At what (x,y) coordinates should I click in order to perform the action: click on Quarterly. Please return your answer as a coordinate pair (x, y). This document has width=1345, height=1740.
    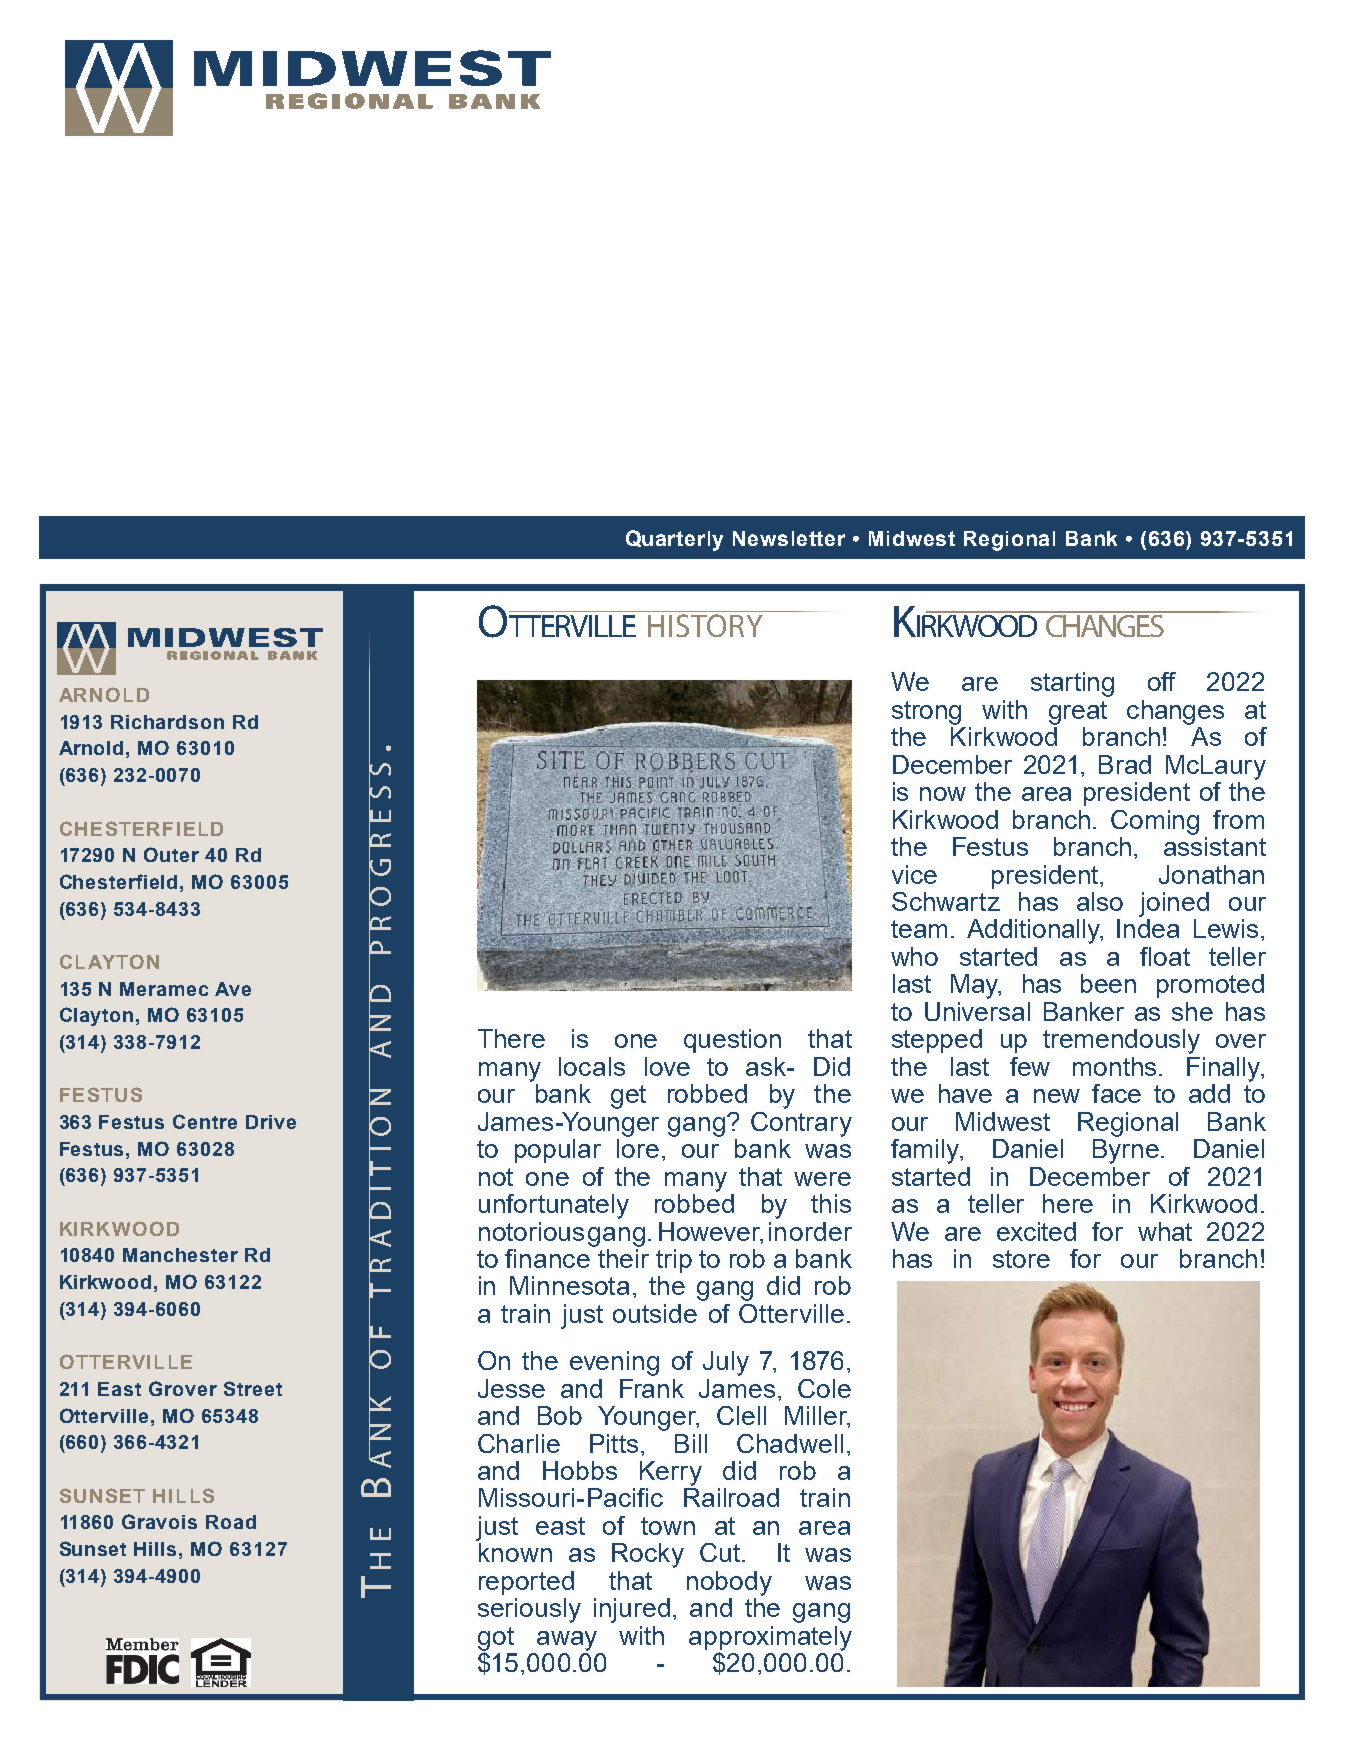
    Looking at the image, I should click on (674, 540).
